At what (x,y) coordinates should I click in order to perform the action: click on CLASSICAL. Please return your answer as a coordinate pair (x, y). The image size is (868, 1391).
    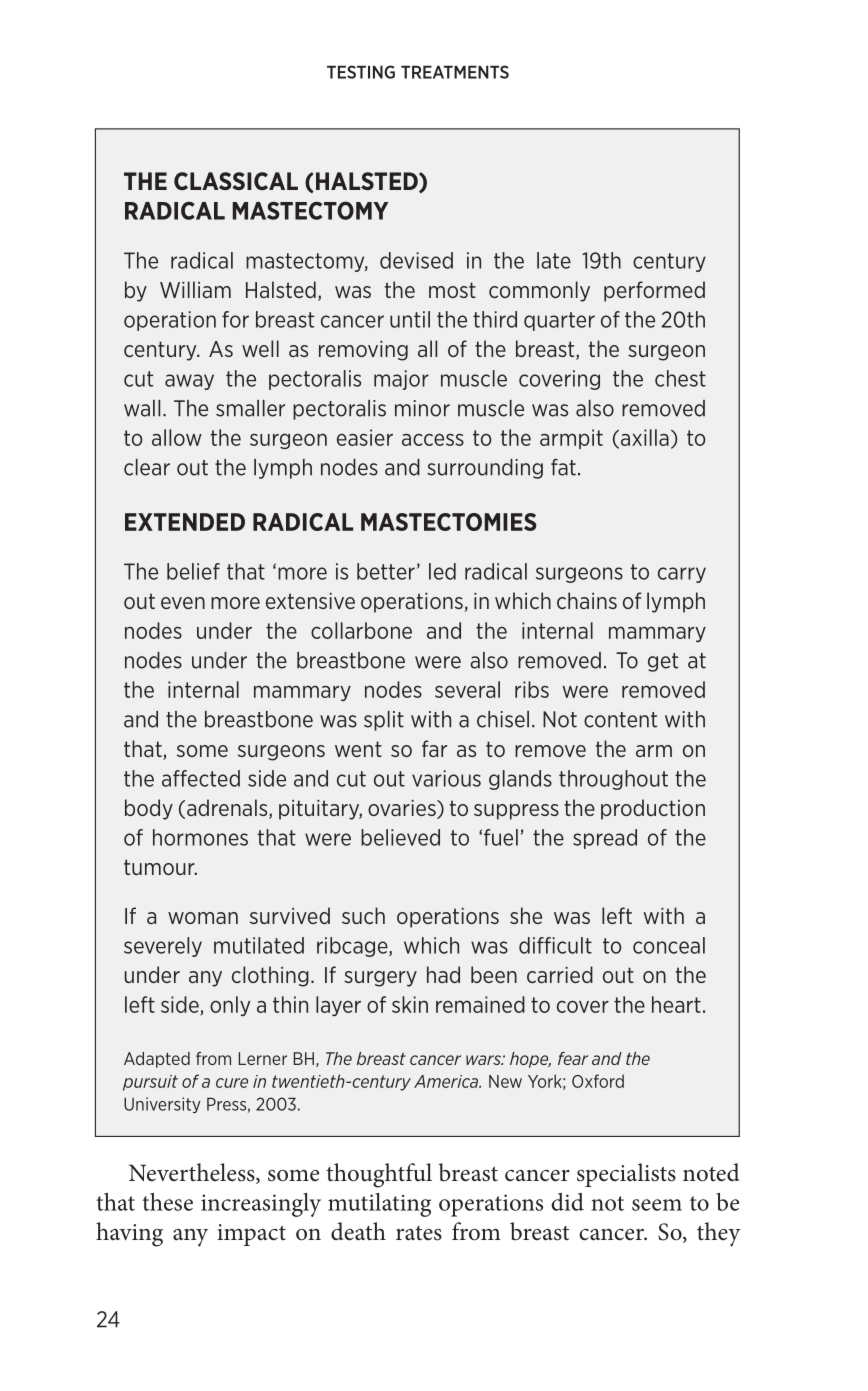
    Looking at the image, I should click on (236, 181).
